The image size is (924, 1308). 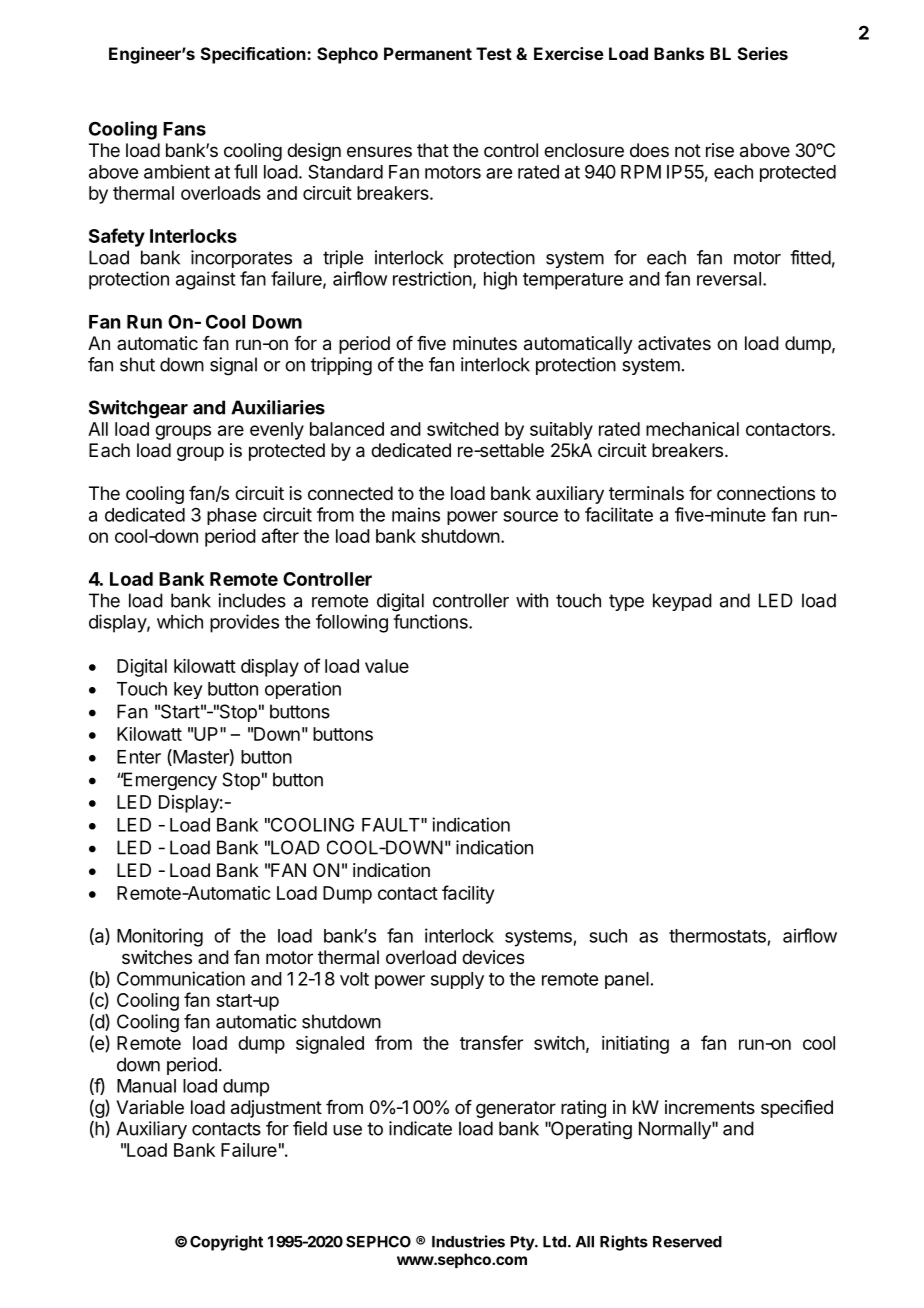 I want to click on Copyright, so click(x=226, y=1243).
